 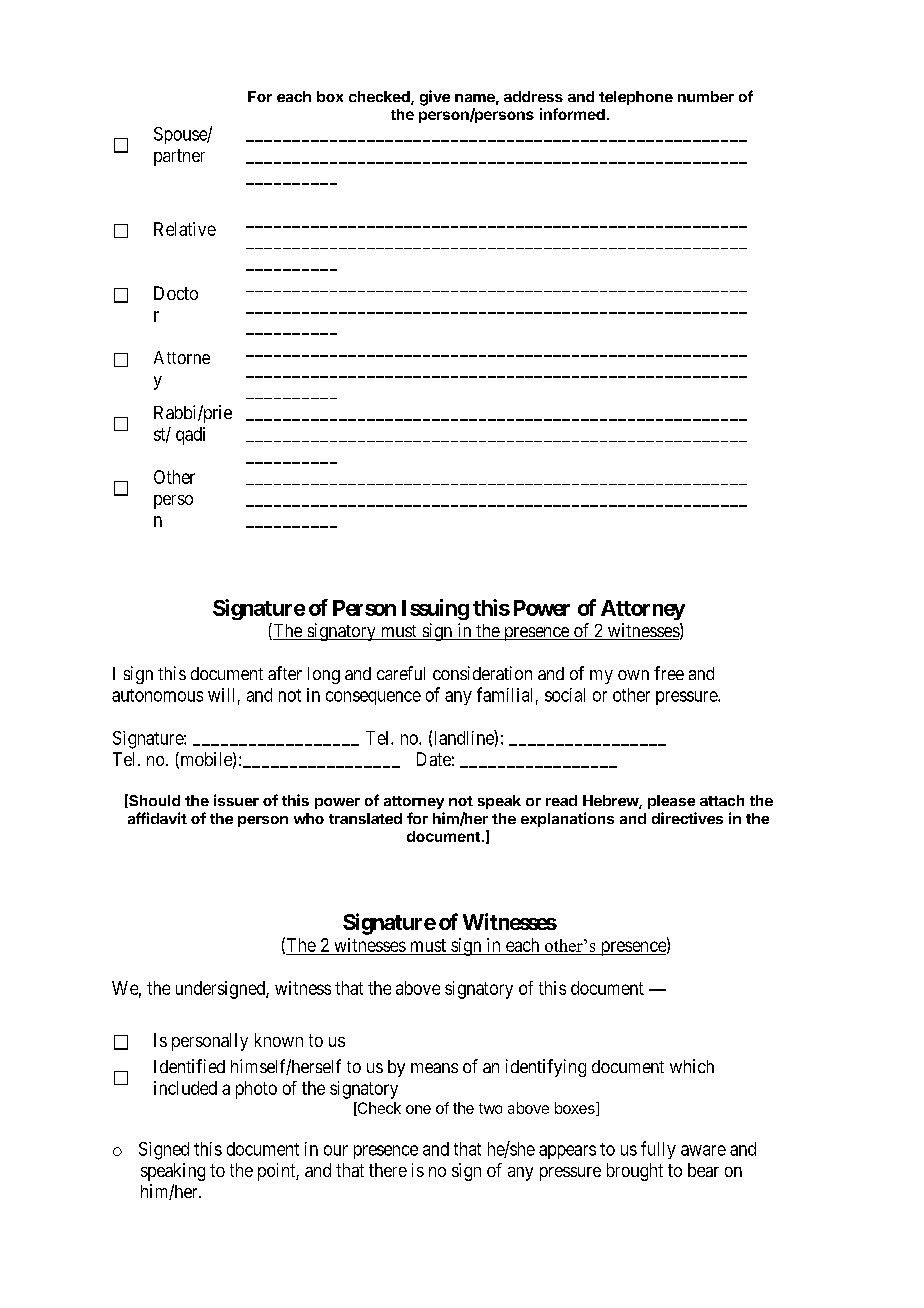 I want to click on Issuing, so click(x=435, y=609).
